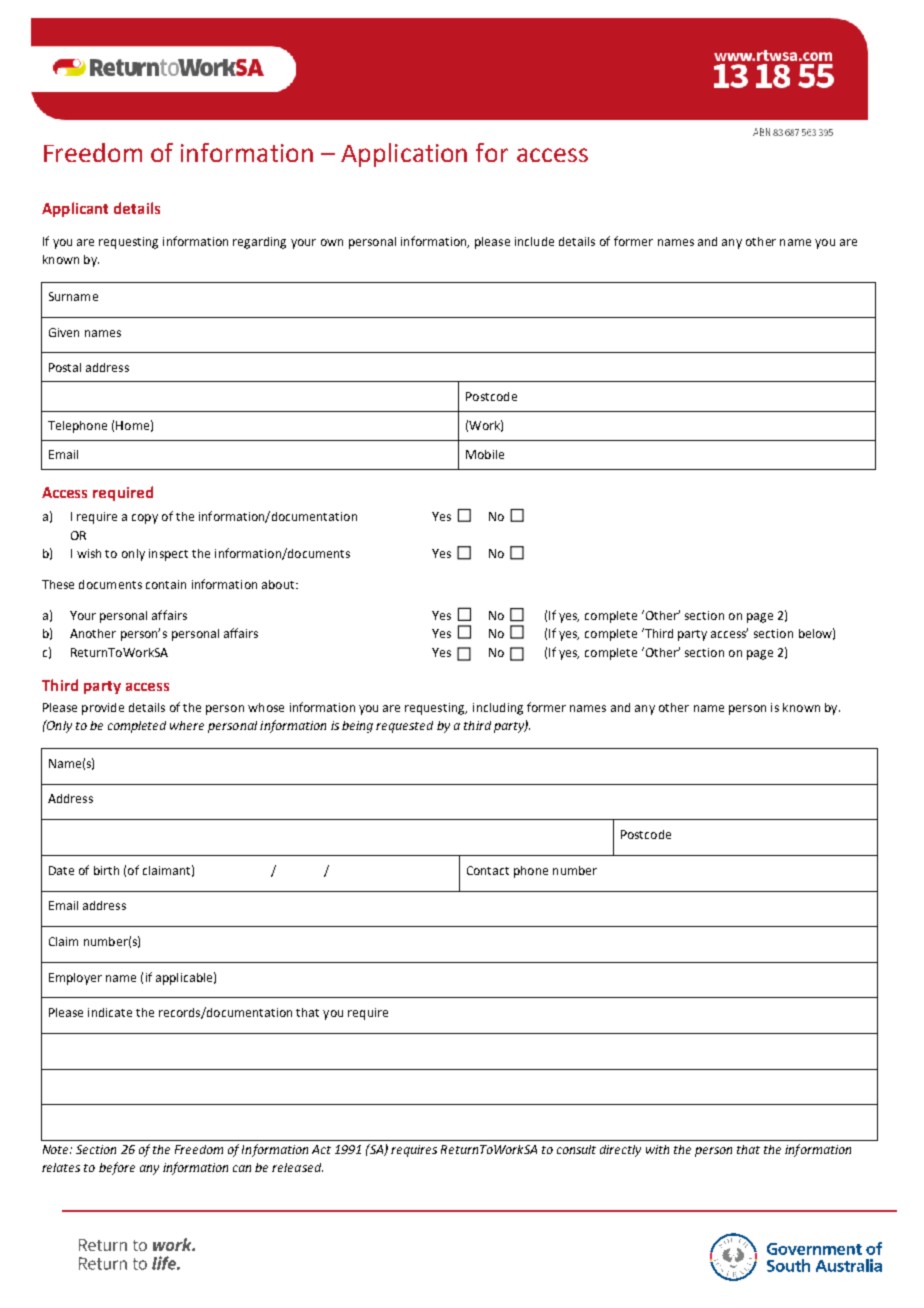 This page has height=1308, width=924. What do you see at coordinates (117, 1168) in the page?
I see `before` at bounding box center [117, 1168].
